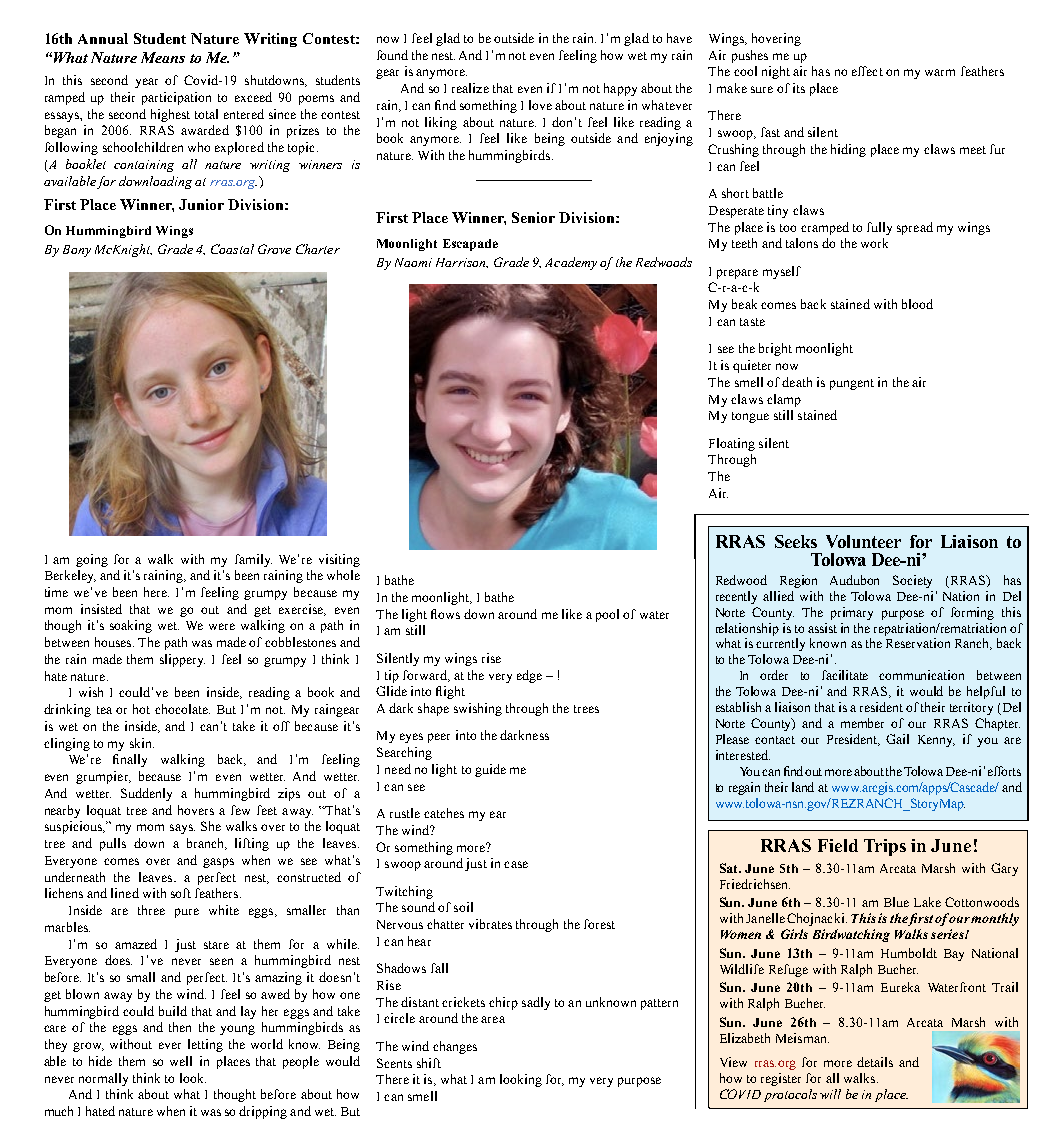  I want to click on work, so click(874, 243).
